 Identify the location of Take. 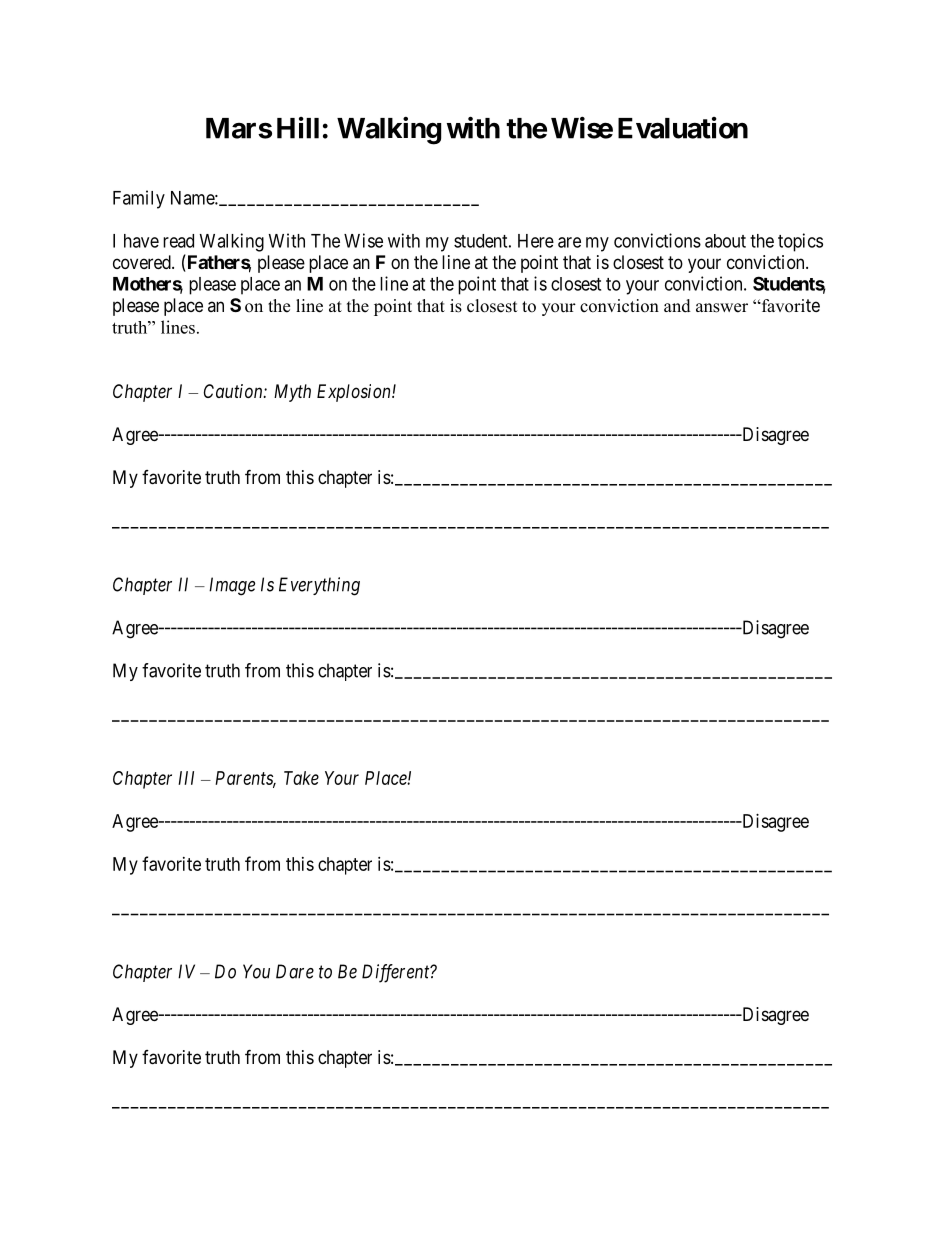
(301, 778).
